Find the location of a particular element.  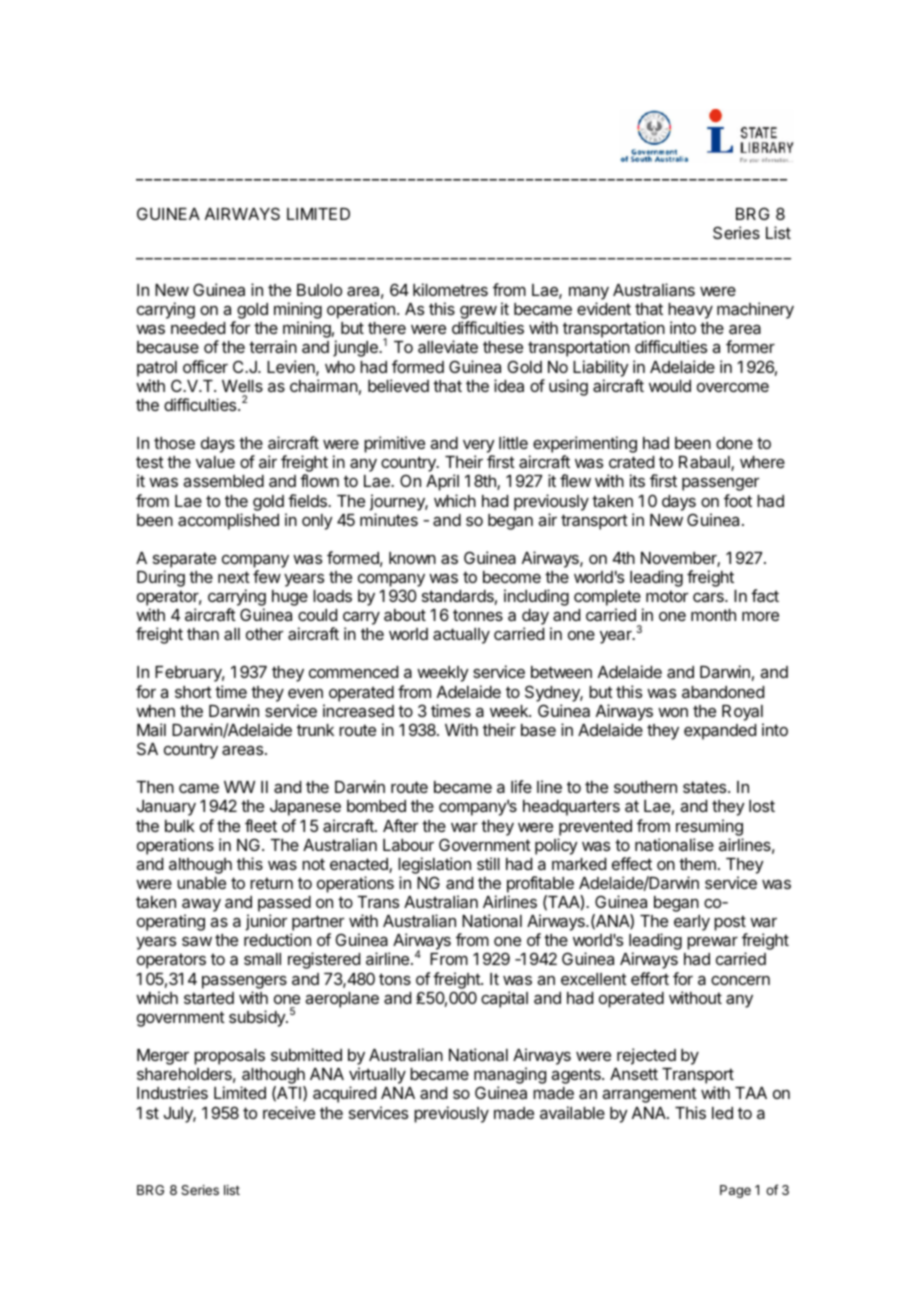

foot is located at coordinates (738, 500).
